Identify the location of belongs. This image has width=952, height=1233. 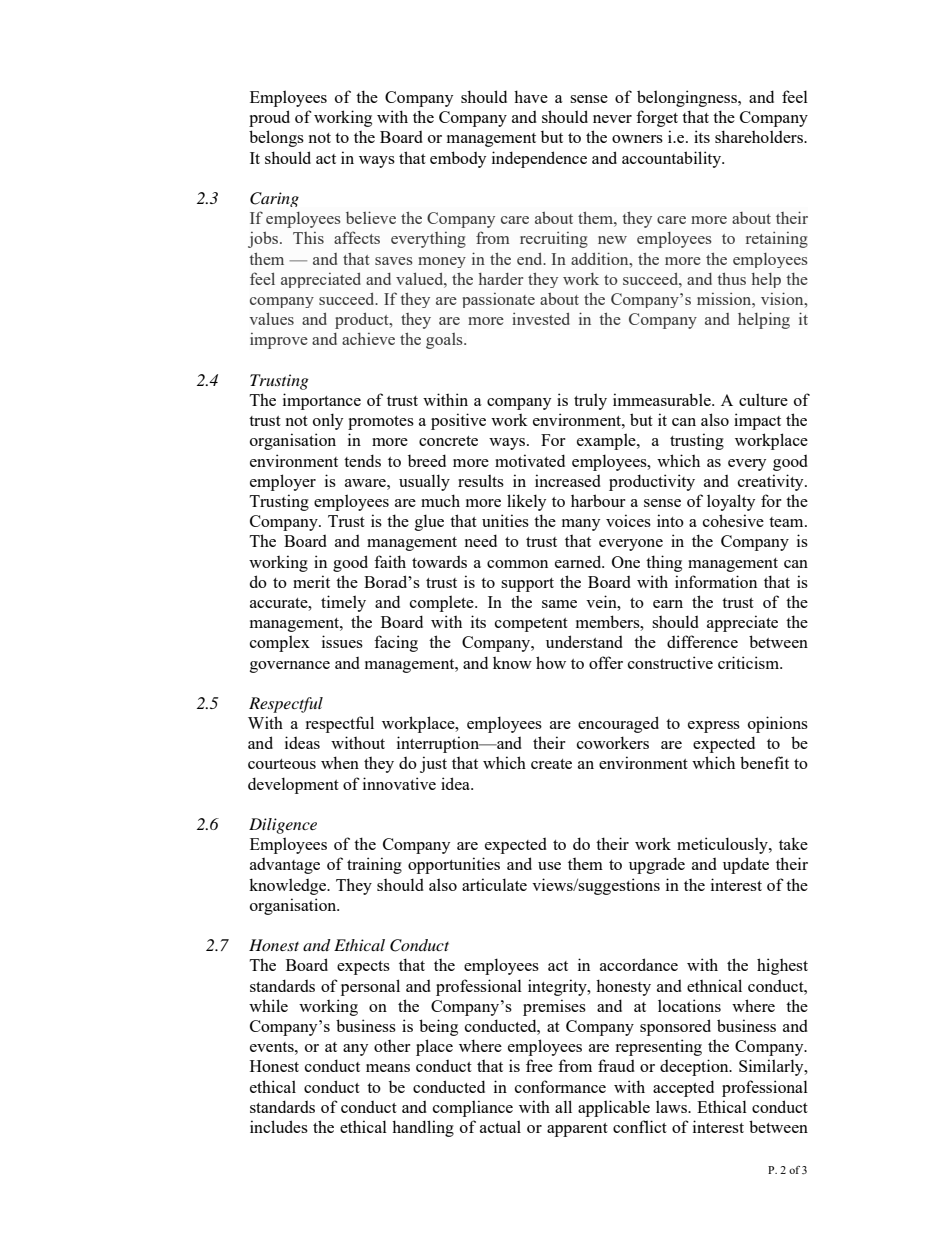
(276, 138).
